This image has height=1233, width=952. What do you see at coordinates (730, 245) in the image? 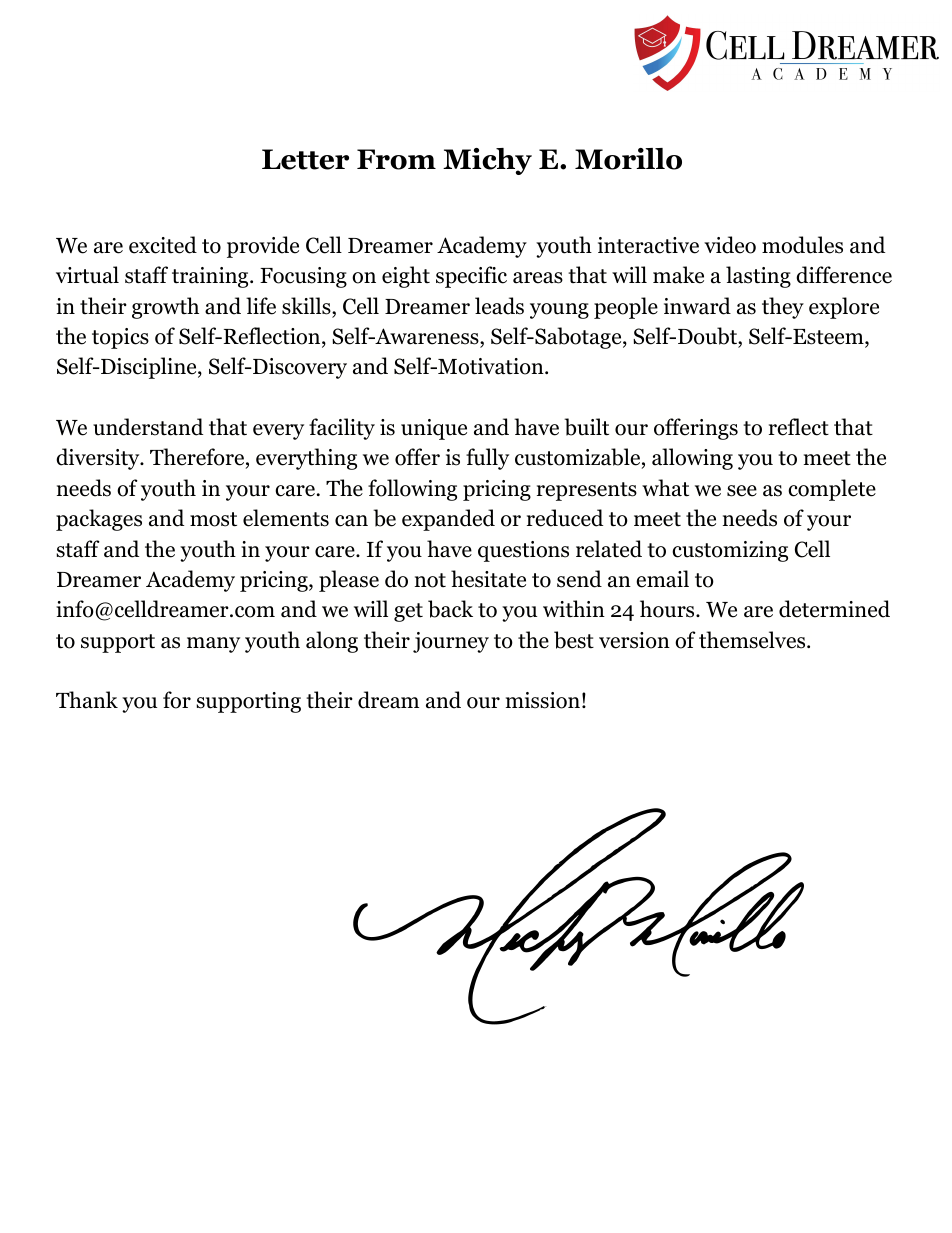
I see `video` at bounding box center [730, 245].
